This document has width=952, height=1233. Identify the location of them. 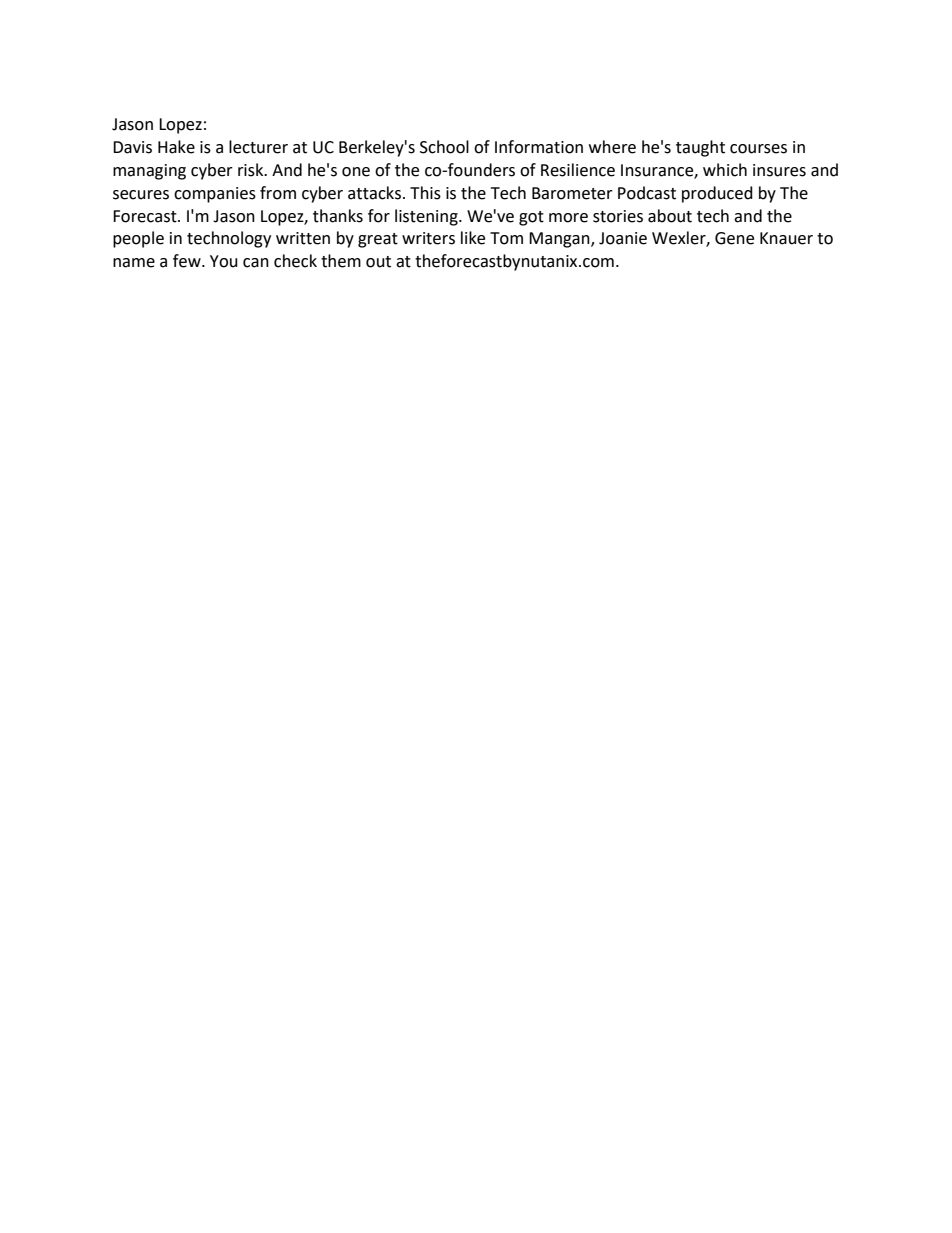
(341, 261).
